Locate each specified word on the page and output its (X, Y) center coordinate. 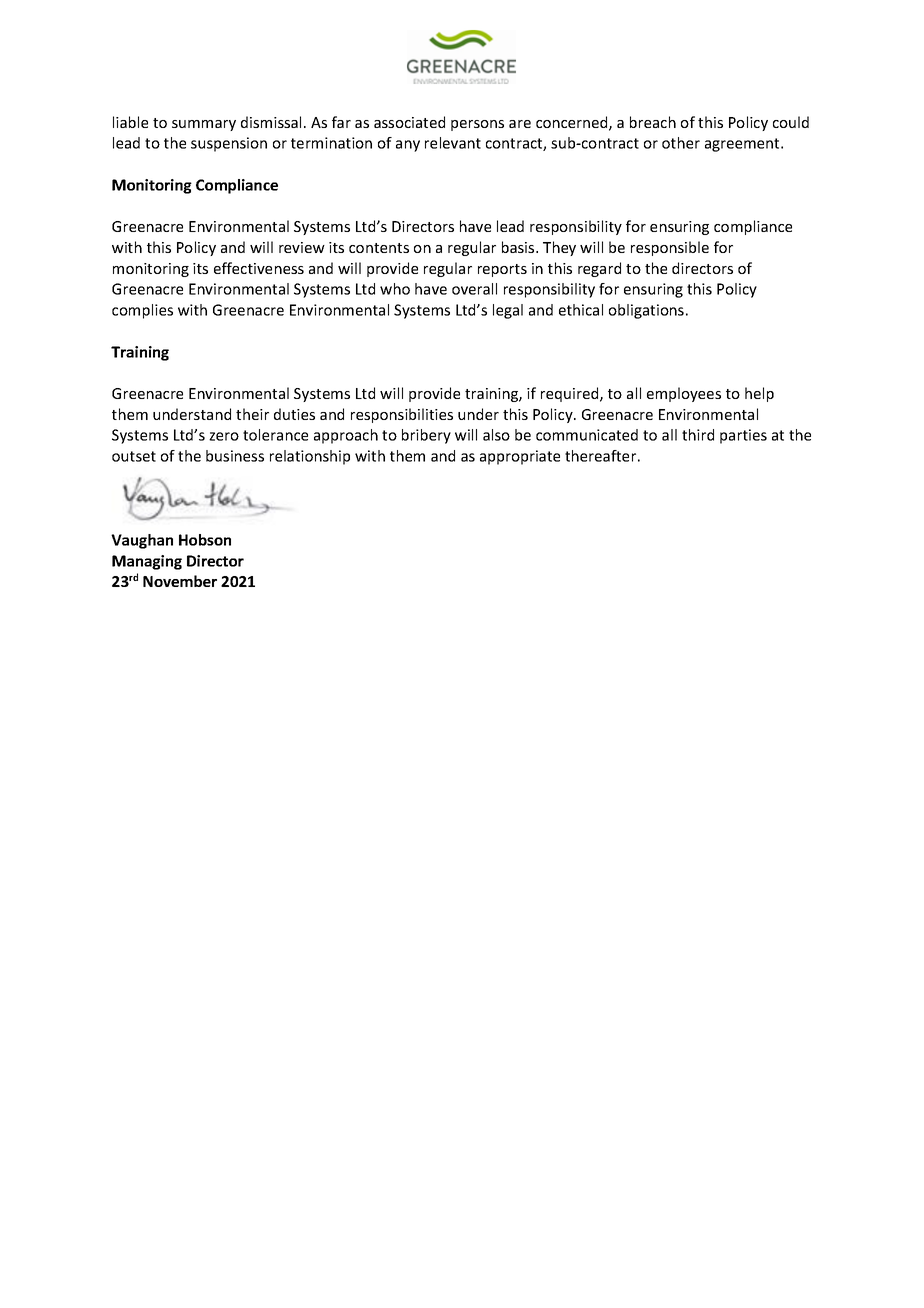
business (235, 456)
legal (508, 311)
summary (204, 125)
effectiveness (259, 268)
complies (142, 311)
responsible (670, 248)
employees (684, 394)
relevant (453, 143)
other (681, 143)
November (180, 581)
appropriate (520, 457)
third (698, 435)
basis (519, 247)
